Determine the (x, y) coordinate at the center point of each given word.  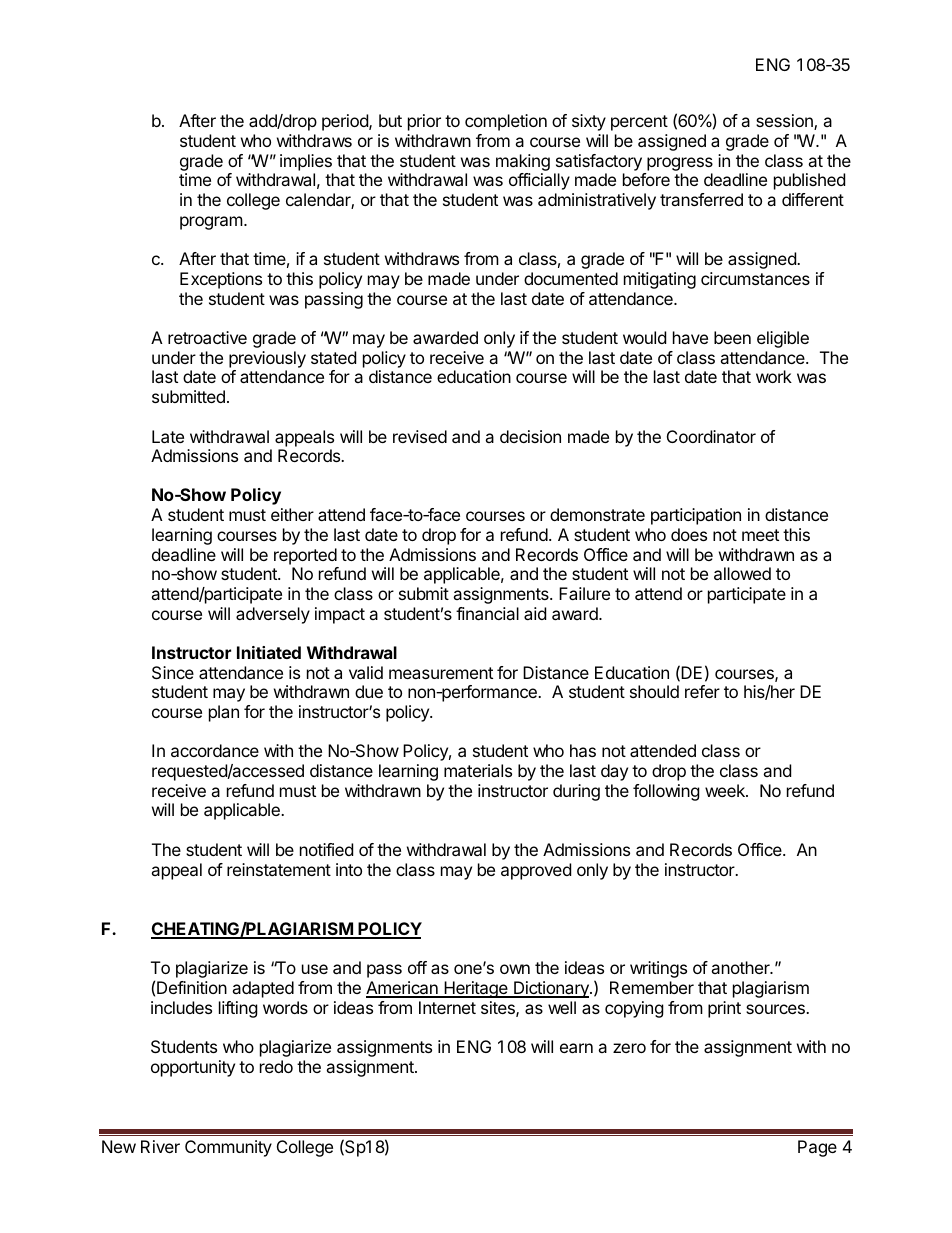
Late (168, 436)
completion (506, 122)
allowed (742, 573)
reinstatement (279, 869)
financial (487, 613)
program (211, 223)
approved (536, 871)
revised (420, 436)
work (774, 376)
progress (679, 165)
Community (228, 1148)
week (726, 790)
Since (173, 672)
